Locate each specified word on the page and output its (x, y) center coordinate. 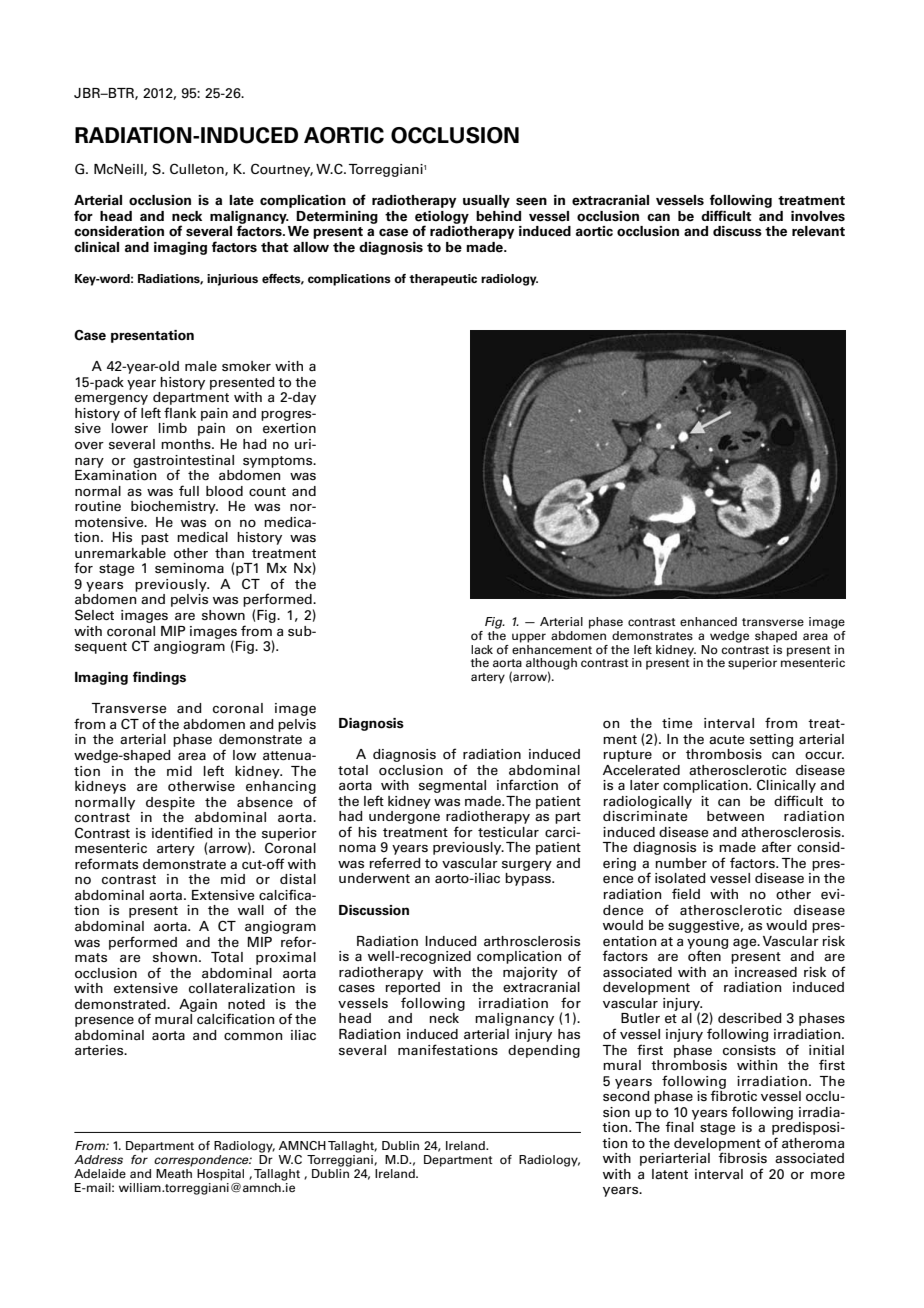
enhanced (708, 621)
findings (159, 678)
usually (486, 201)
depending (544, 1051)
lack (482, 649)
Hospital (220, 1175)
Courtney (282, 170)
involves (818, 216)
